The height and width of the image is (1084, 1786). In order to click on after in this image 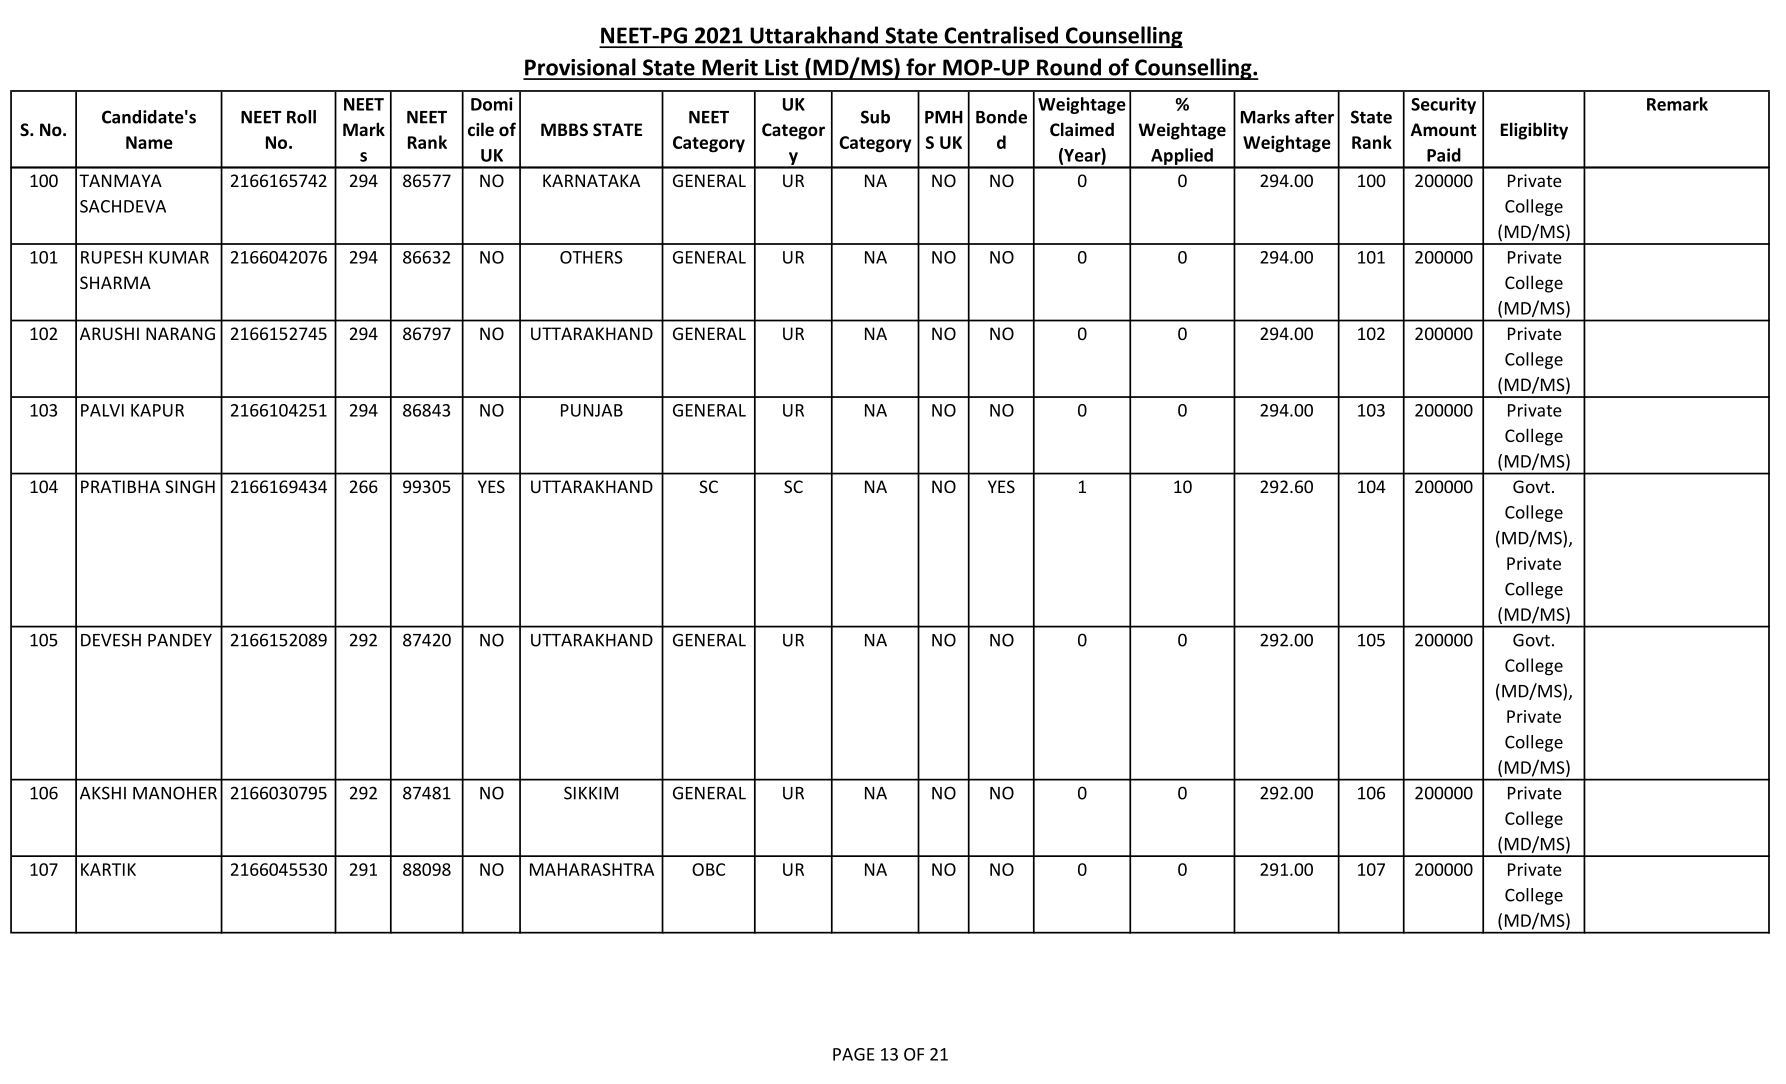, I will do `click(1314, 117)`.
